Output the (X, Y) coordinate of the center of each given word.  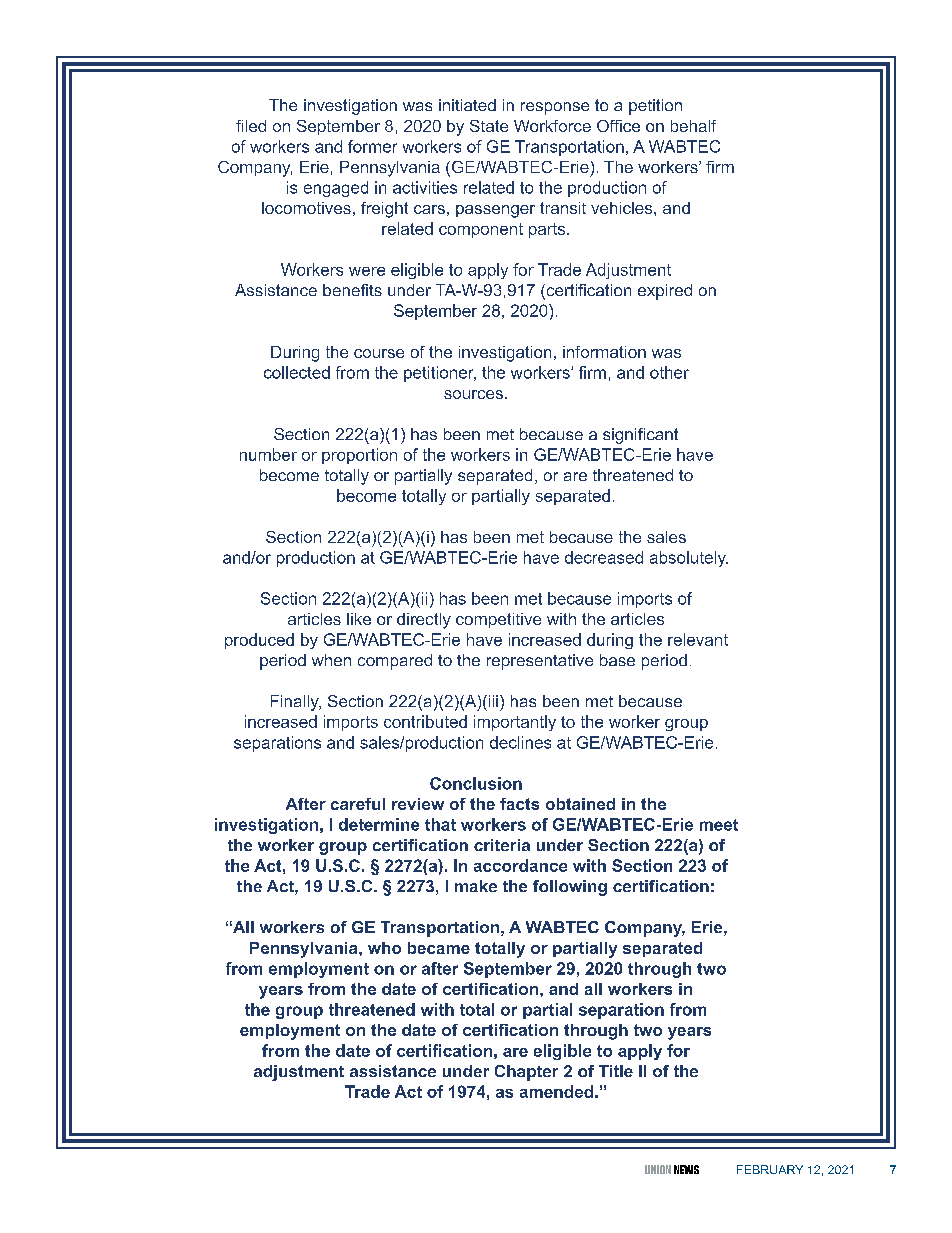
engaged (336, 189)
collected (297, 372)
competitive (498, 620)
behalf (693, 126)
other (669, 372)
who (384, 948)
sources (473, 394)
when (331, 660)
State (489, 126)
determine (379, 824)
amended (556, 1091)
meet (719, 825)
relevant (698, 639)
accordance (520, 865)
